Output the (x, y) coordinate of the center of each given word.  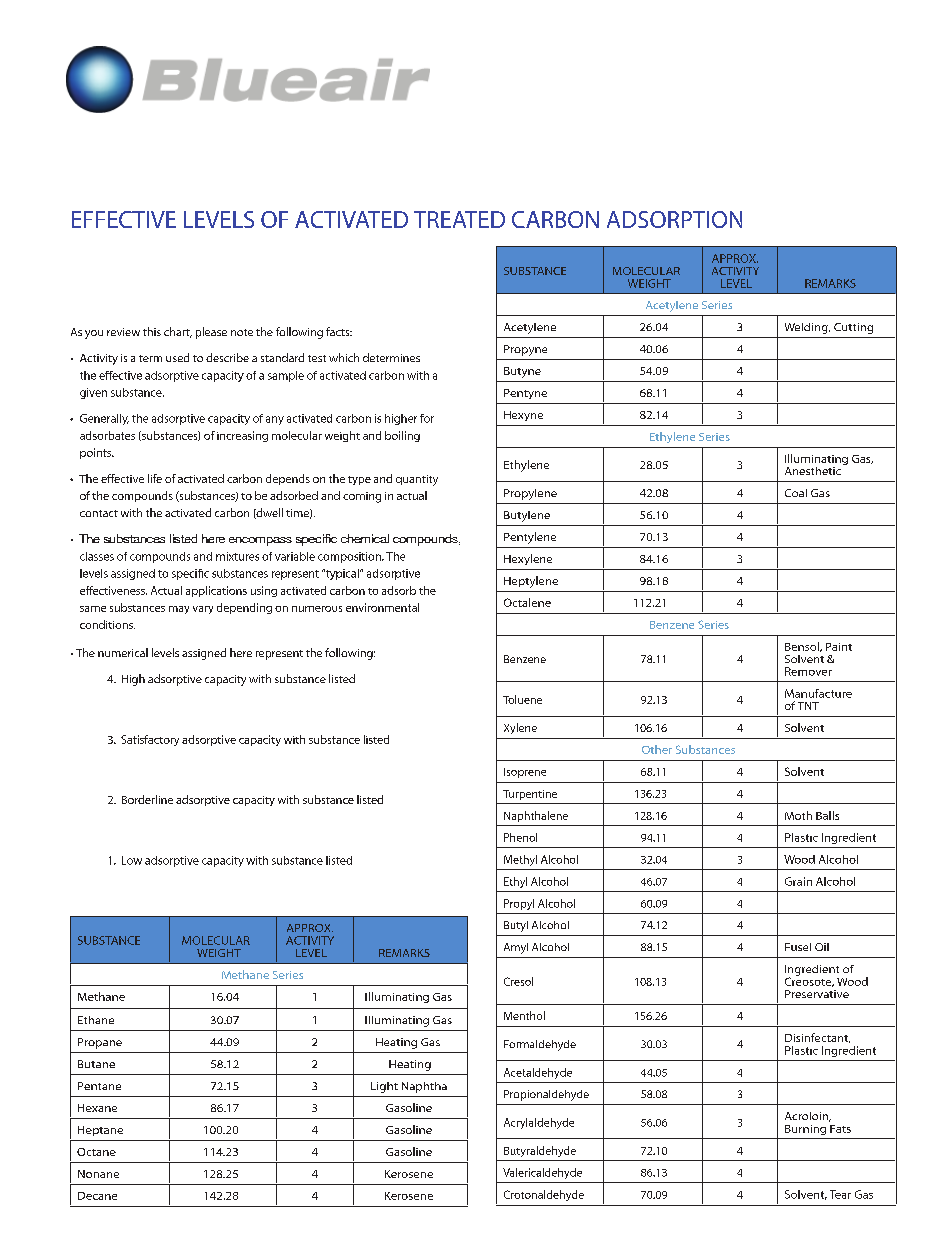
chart (178, 332)
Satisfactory (150, 740)
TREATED (459, 219)
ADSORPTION (674, 219)
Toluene (522, 699)
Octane (96, 1152)
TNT (808, 706)
